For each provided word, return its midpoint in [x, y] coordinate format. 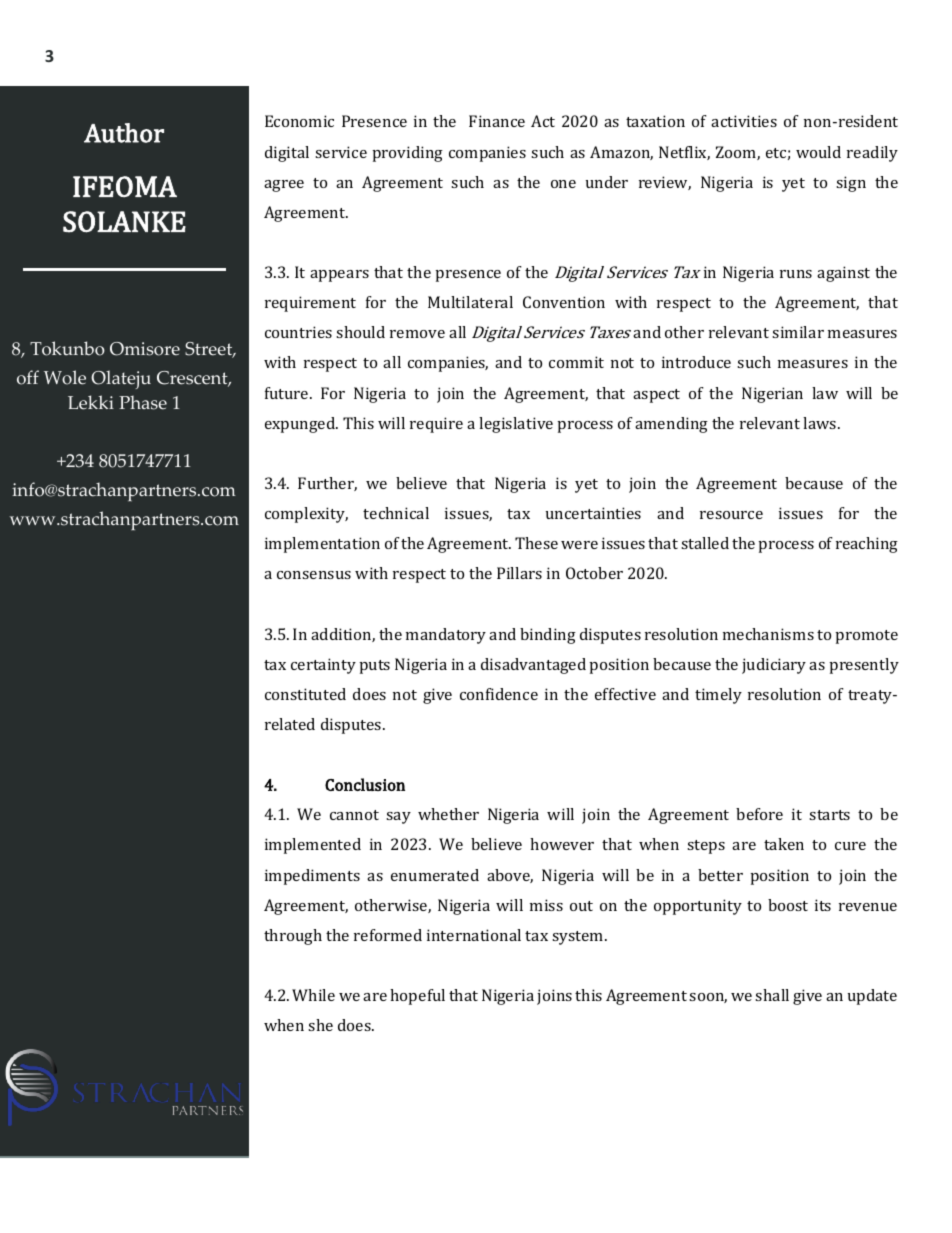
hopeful [417, 997]
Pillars [519, 573]
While [313, 995]
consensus [314, 575]
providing [407, 154]
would [818, 152]
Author [124, 133]
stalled [705, 543]
